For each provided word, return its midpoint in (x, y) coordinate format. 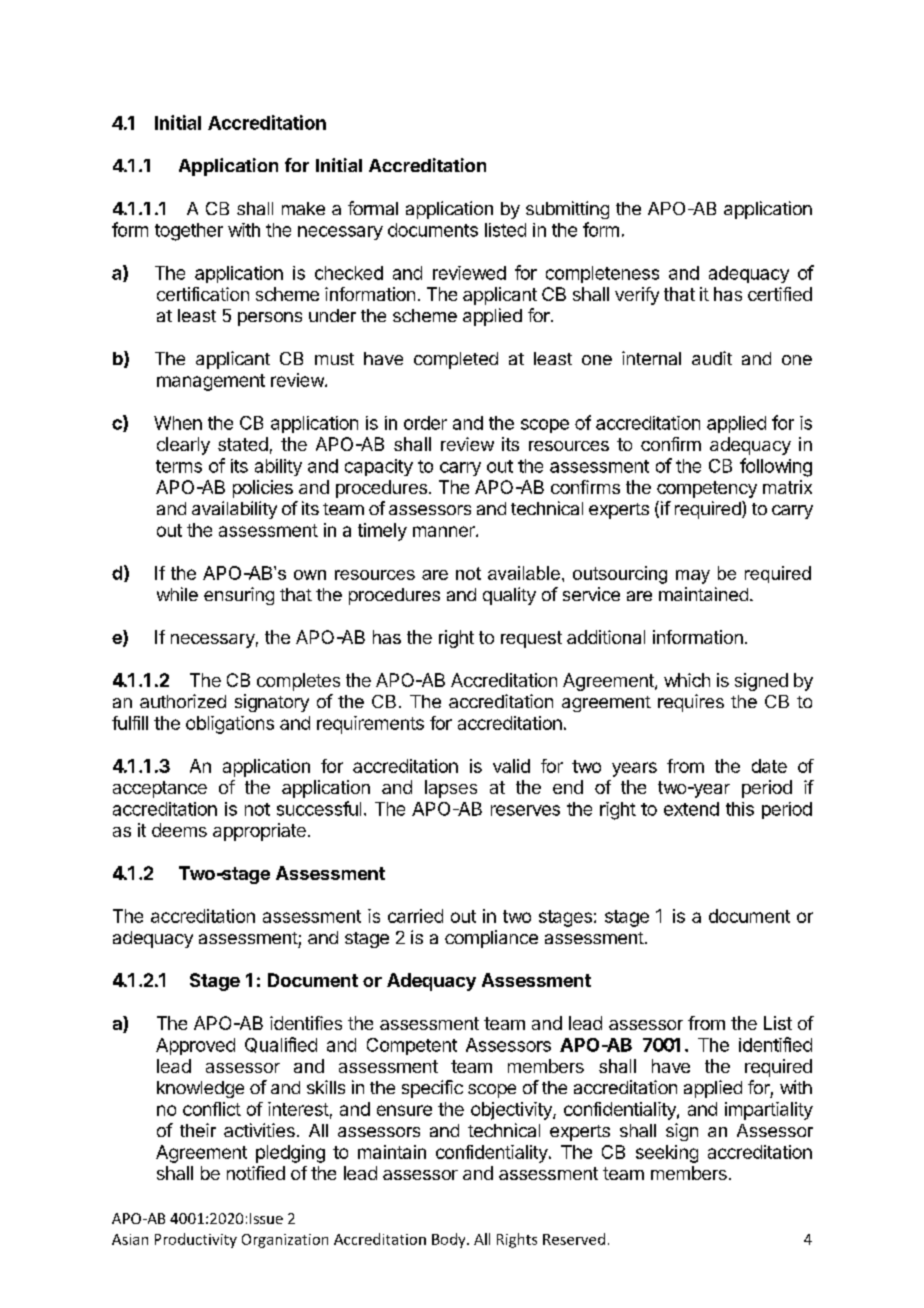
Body (450, 1240)
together (189, 232)
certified (780, 294)
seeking (667, 1154)
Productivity (196, 1240)
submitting (567, 210)
